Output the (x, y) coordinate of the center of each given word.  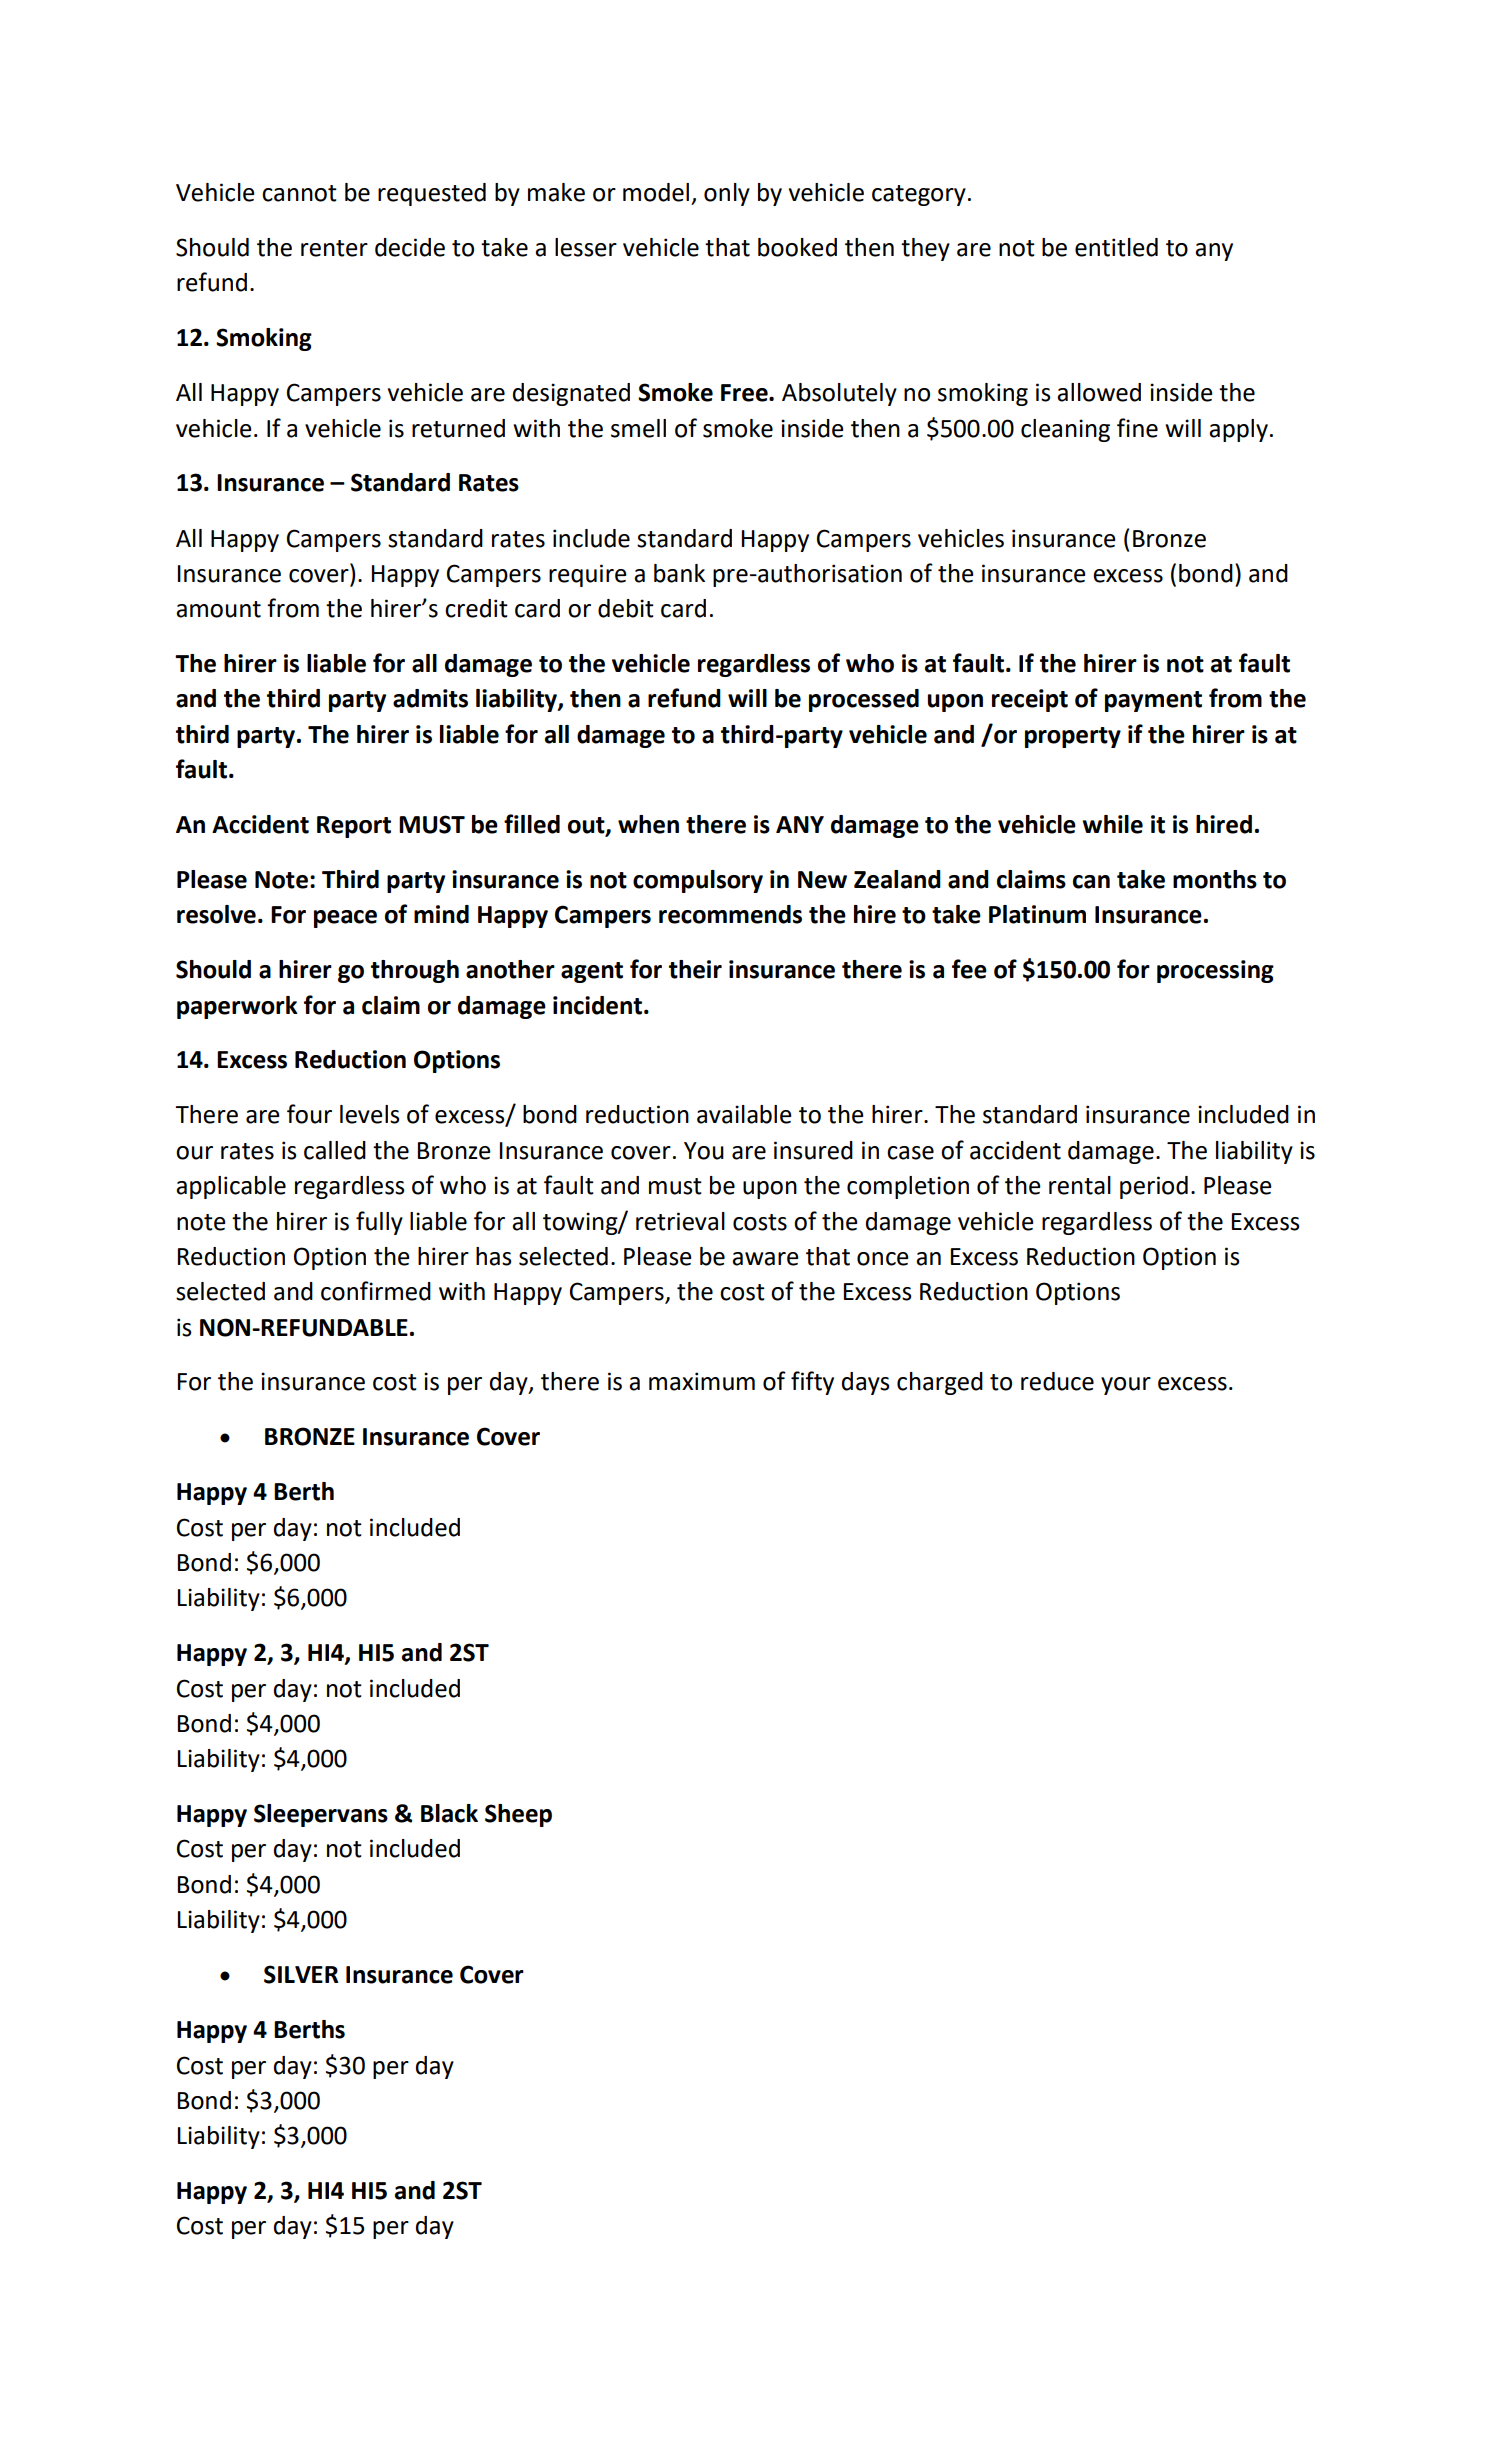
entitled (1116, 247)
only (727, 194)
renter (334, 248)
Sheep (518, 1815)
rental (1080, 1185)
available (744, 1114)
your (1126, 1386)
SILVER (301, 1974)
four (309, 1114)
